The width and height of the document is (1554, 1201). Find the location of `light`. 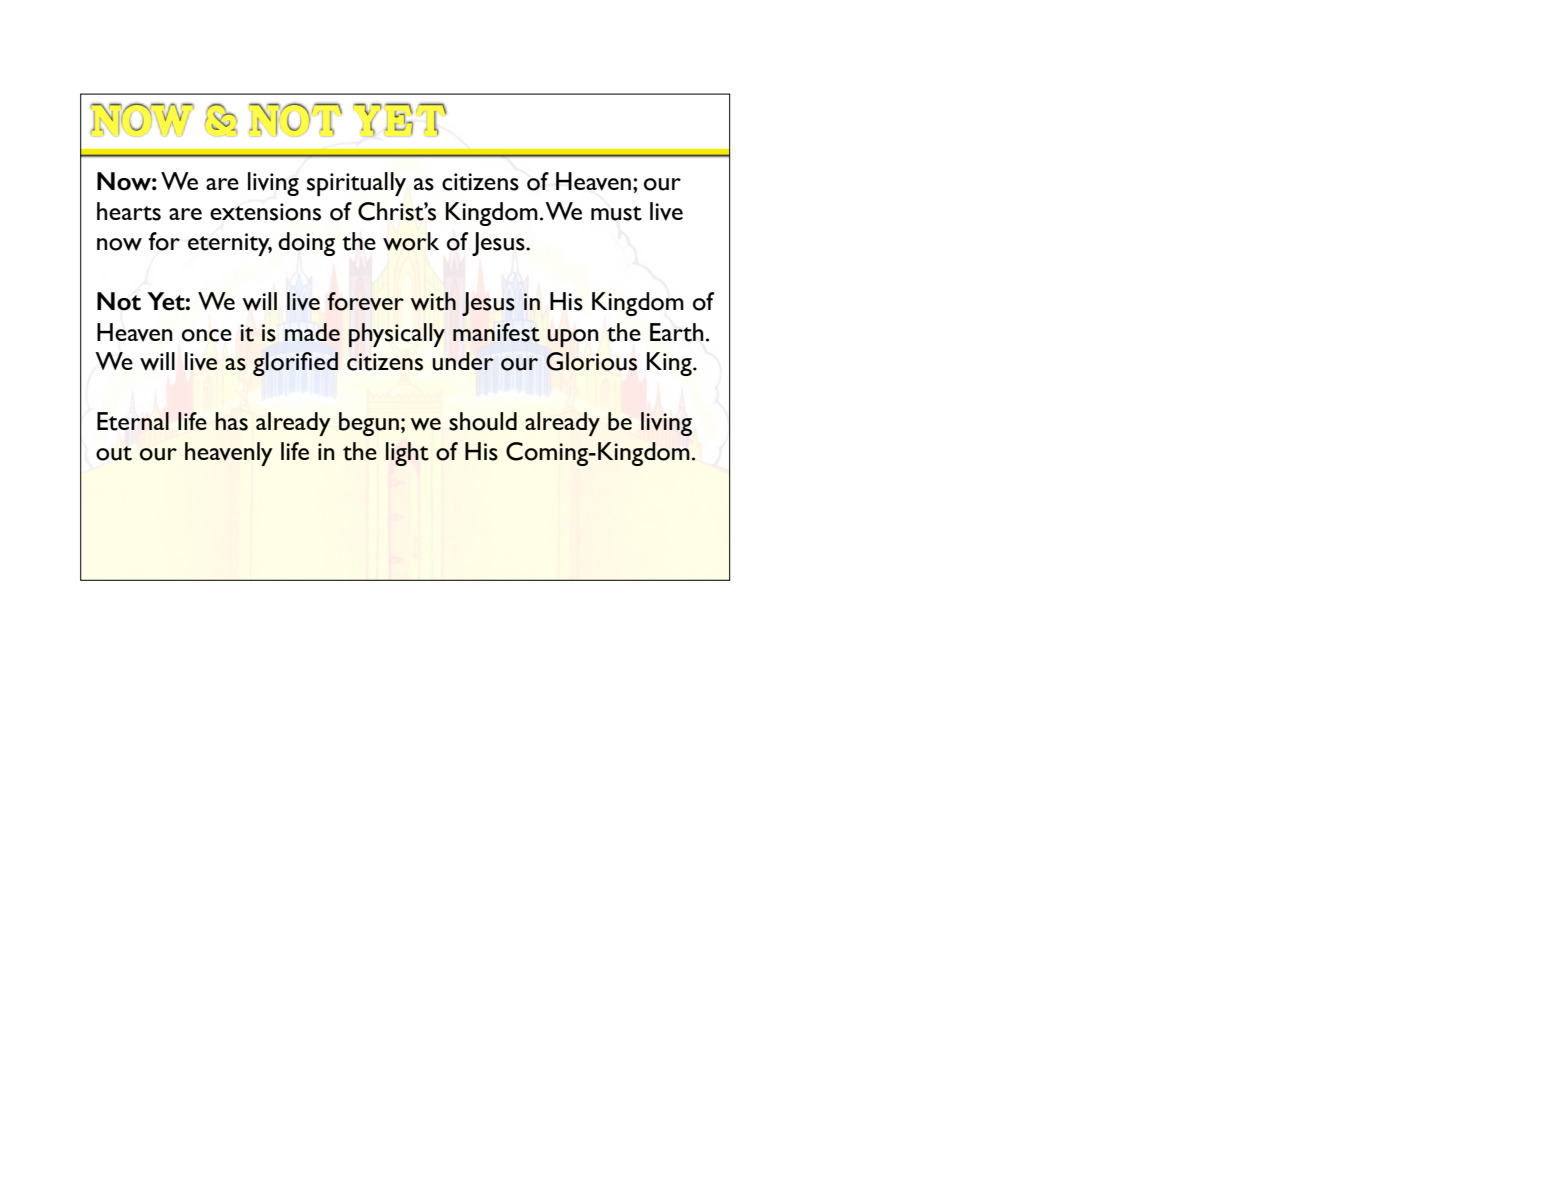

light is located at coordinates (407, 454).
